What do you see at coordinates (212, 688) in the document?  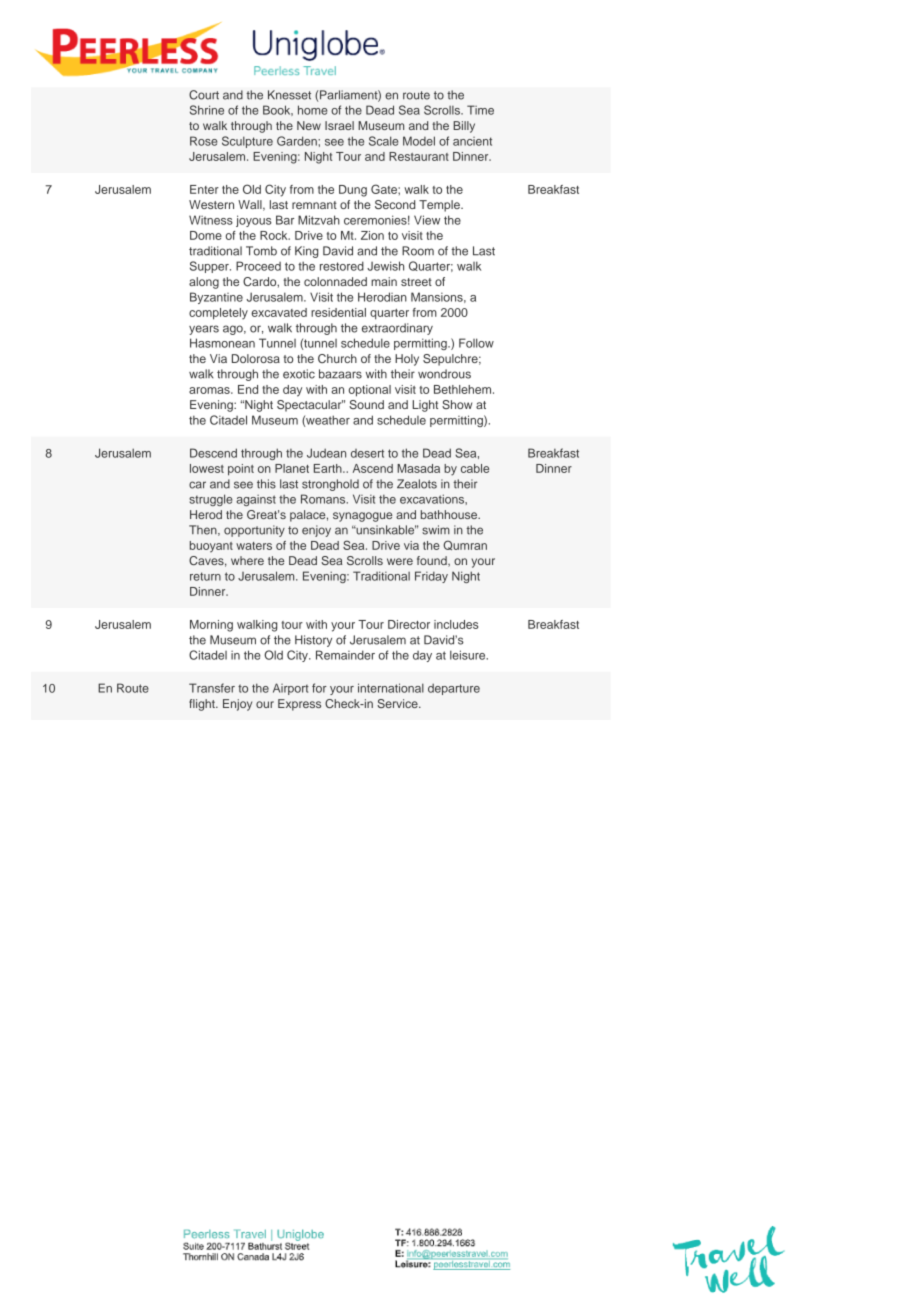 I see `Transfer` at bounding box center [212, 688].
